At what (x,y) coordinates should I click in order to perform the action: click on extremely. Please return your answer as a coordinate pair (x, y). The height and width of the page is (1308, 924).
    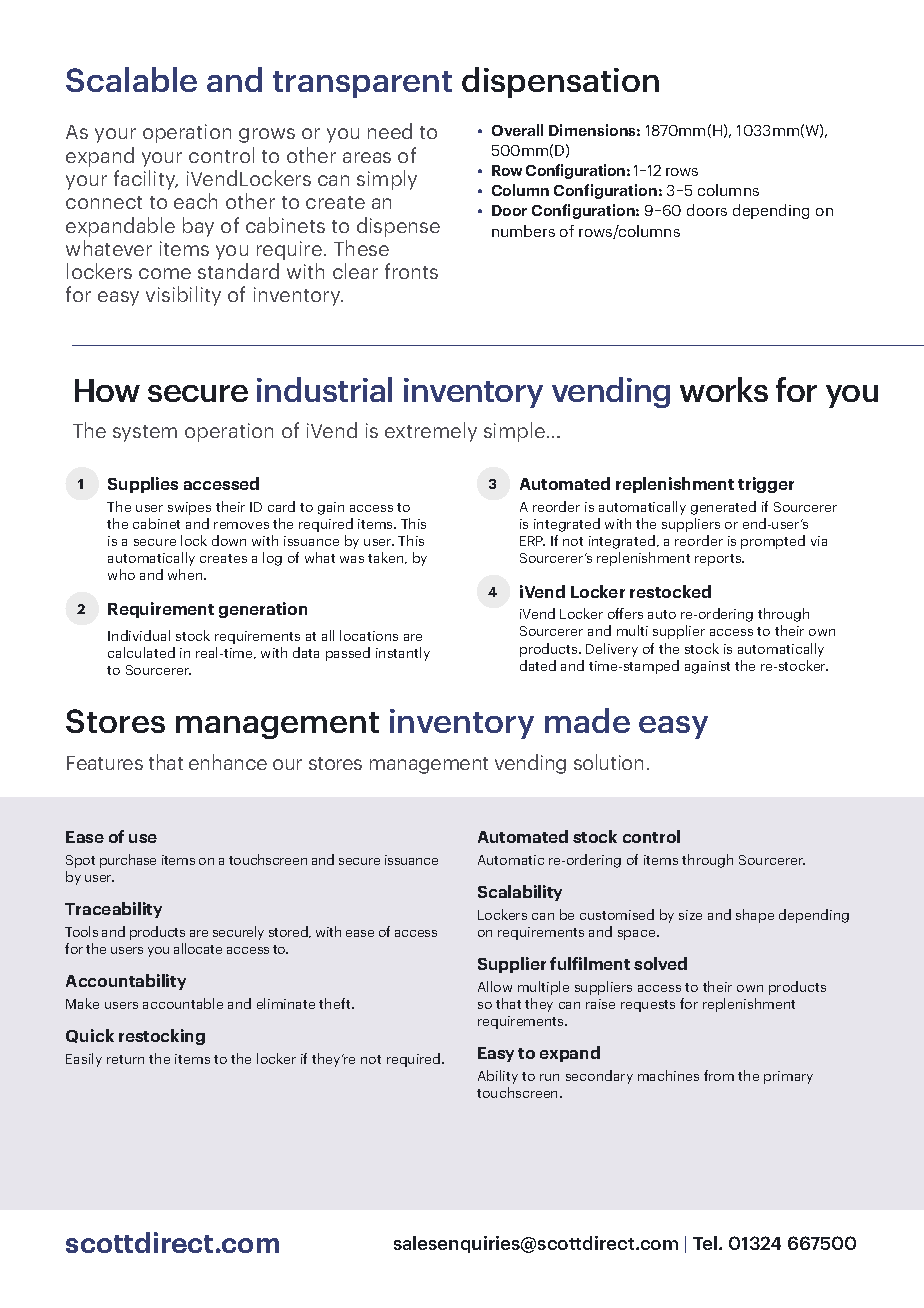
    Looking at the image, I should click on (431, 432).
